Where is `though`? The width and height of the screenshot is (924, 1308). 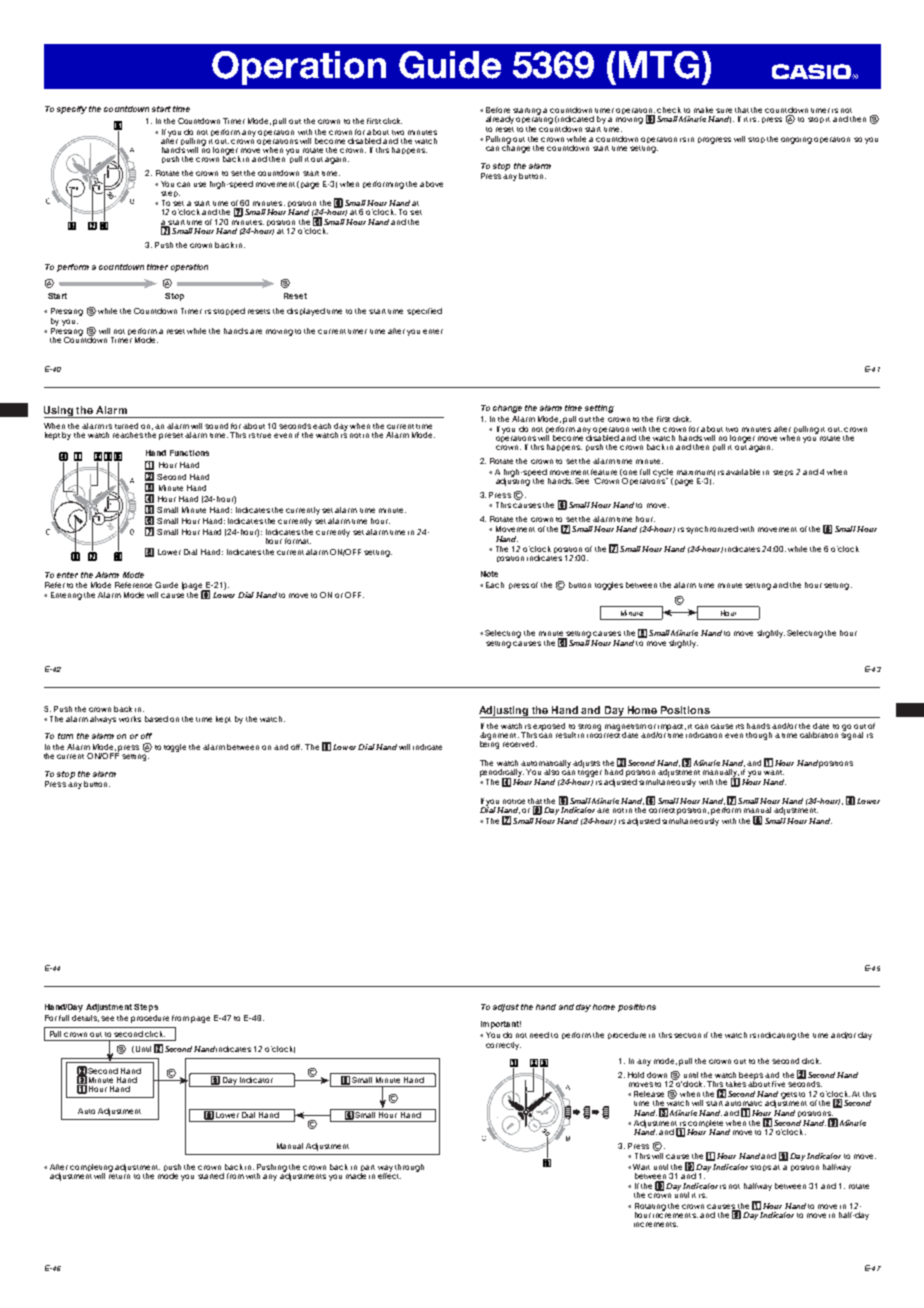
though is located at coordinates (759, 736).
